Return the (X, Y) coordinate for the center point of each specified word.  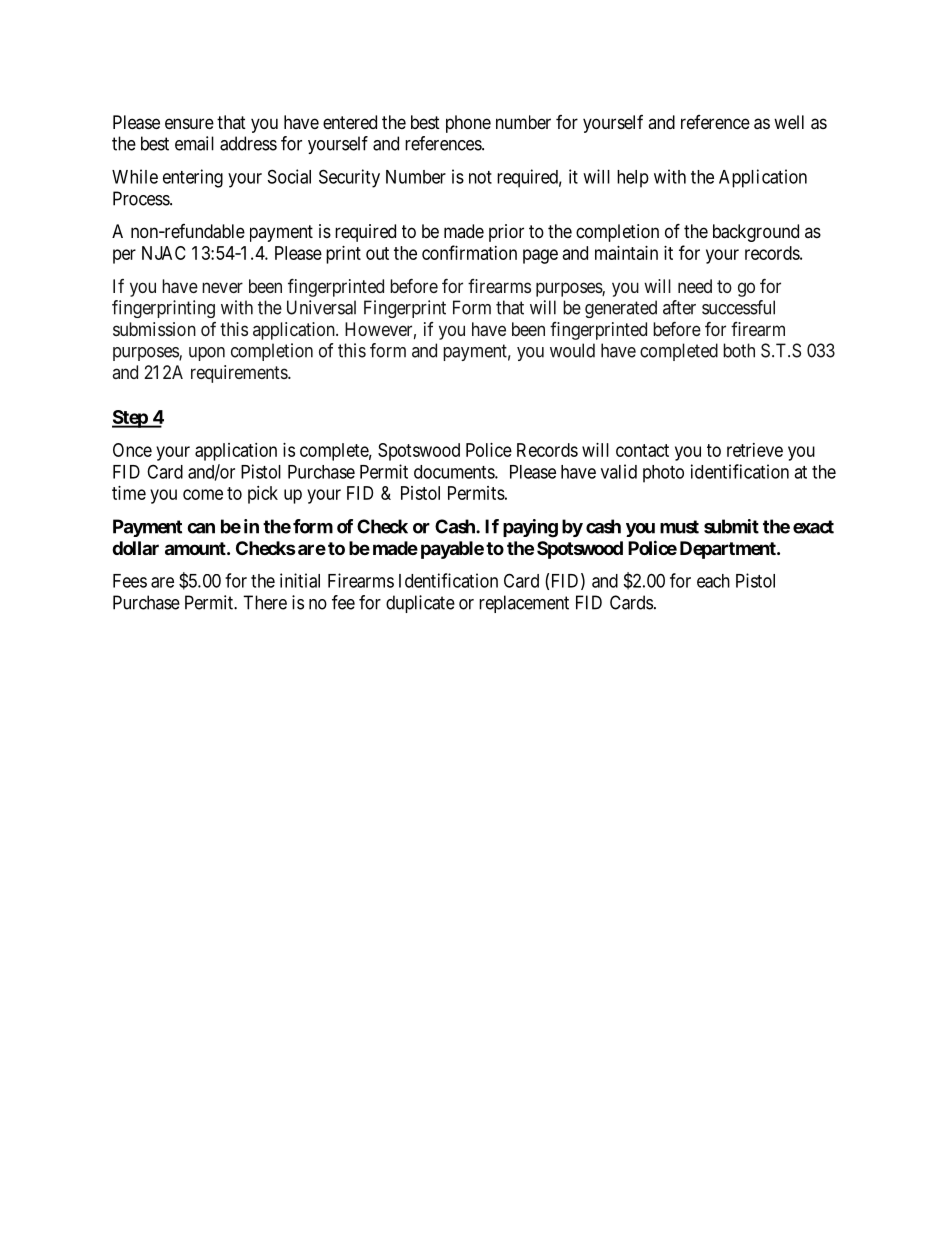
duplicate (420, 604)
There (265, 602)
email (194, 143)
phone (468, 124)
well (789, 122)
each (713, 581)
